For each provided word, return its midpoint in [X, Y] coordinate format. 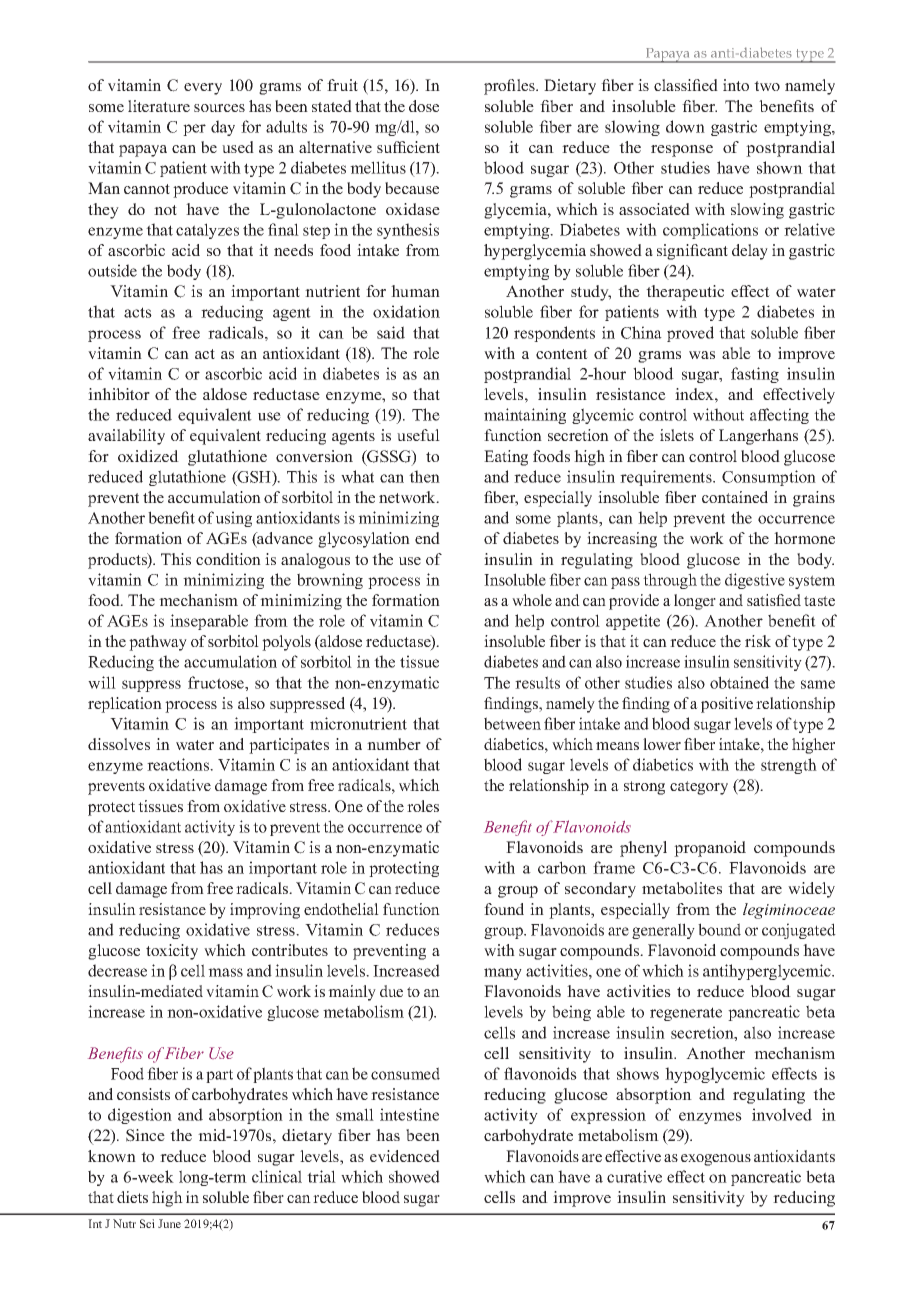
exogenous [716, 1160]
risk [758, 641]
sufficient [408, 147]
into [736, 85]
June [169, 1223]
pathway [158, 643]
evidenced [405, 1156]
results [537, 682]
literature [159, 106]
